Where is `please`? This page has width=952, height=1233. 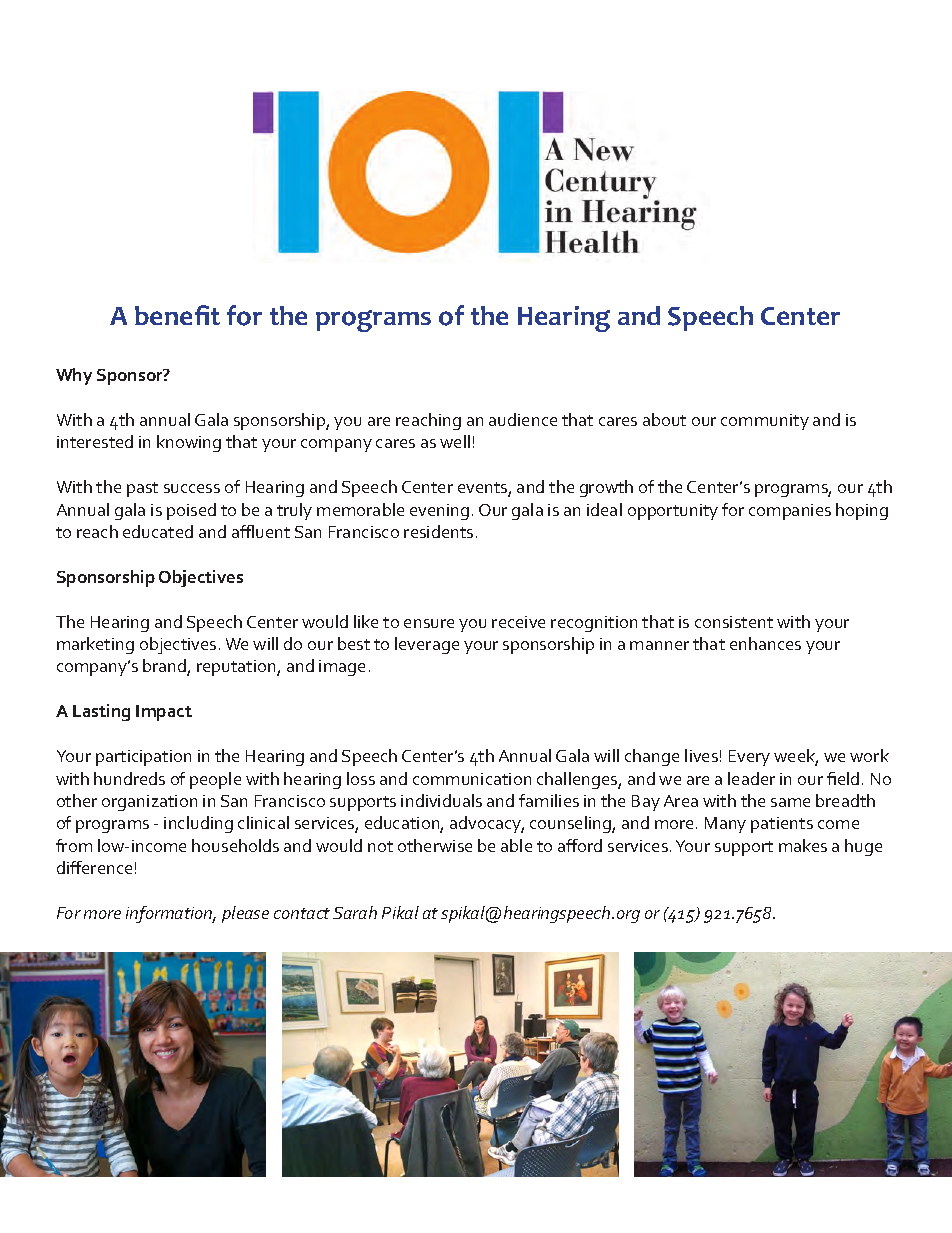
please is located at coordinates (245, 914).
